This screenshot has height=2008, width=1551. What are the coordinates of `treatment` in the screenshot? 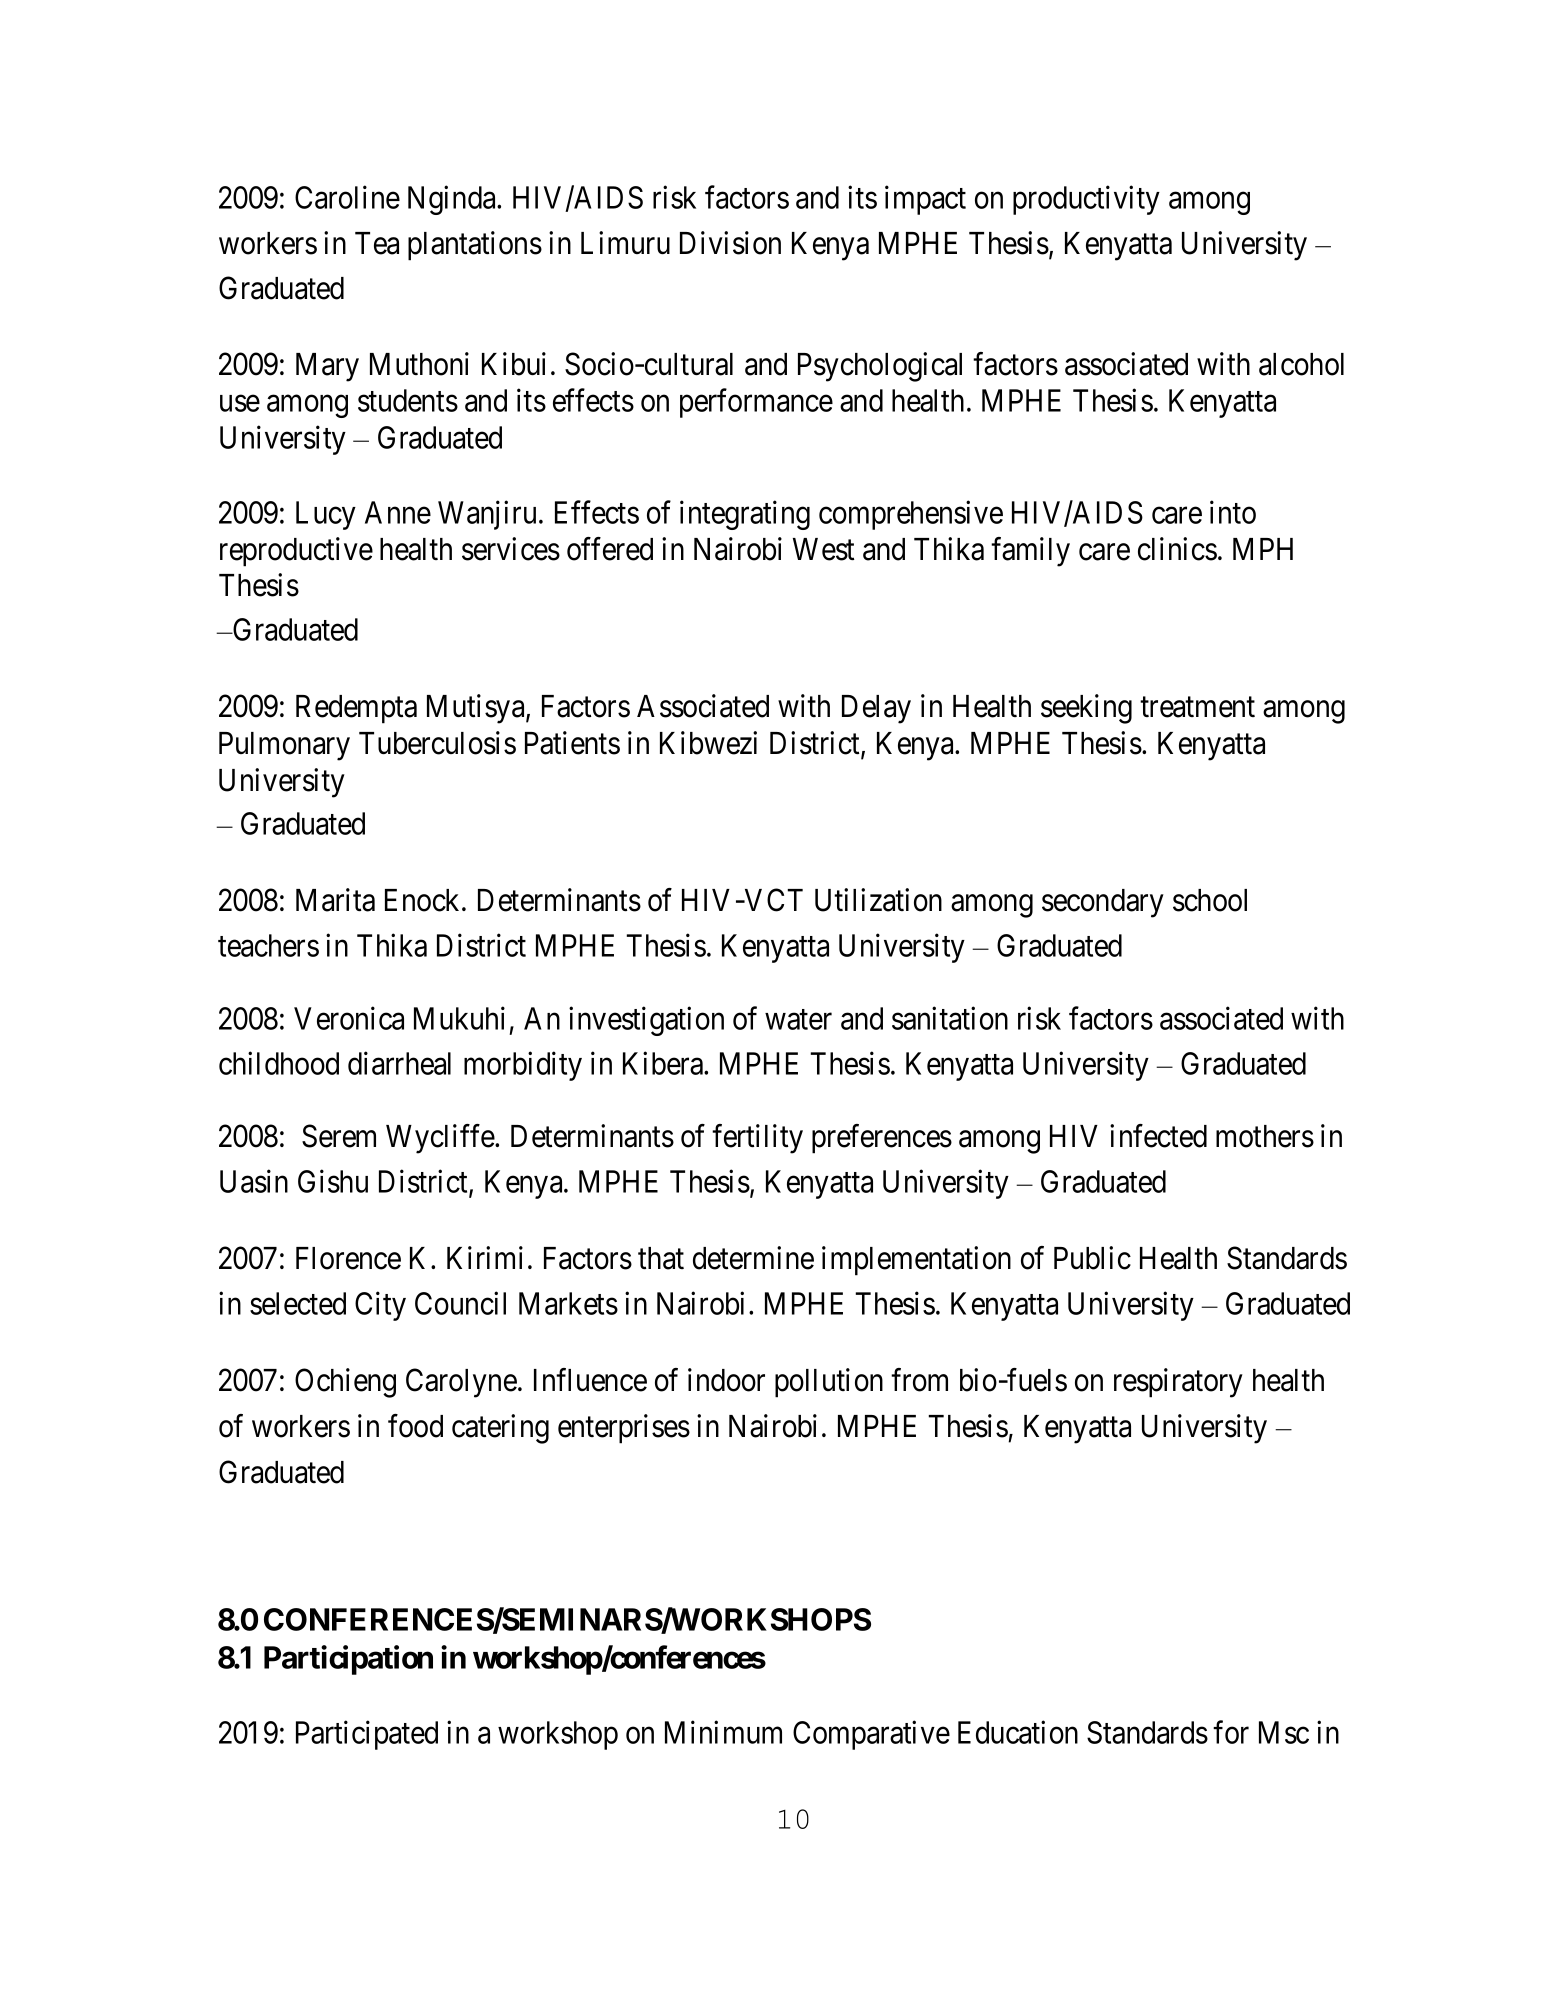 It's located at (1197, 707).
